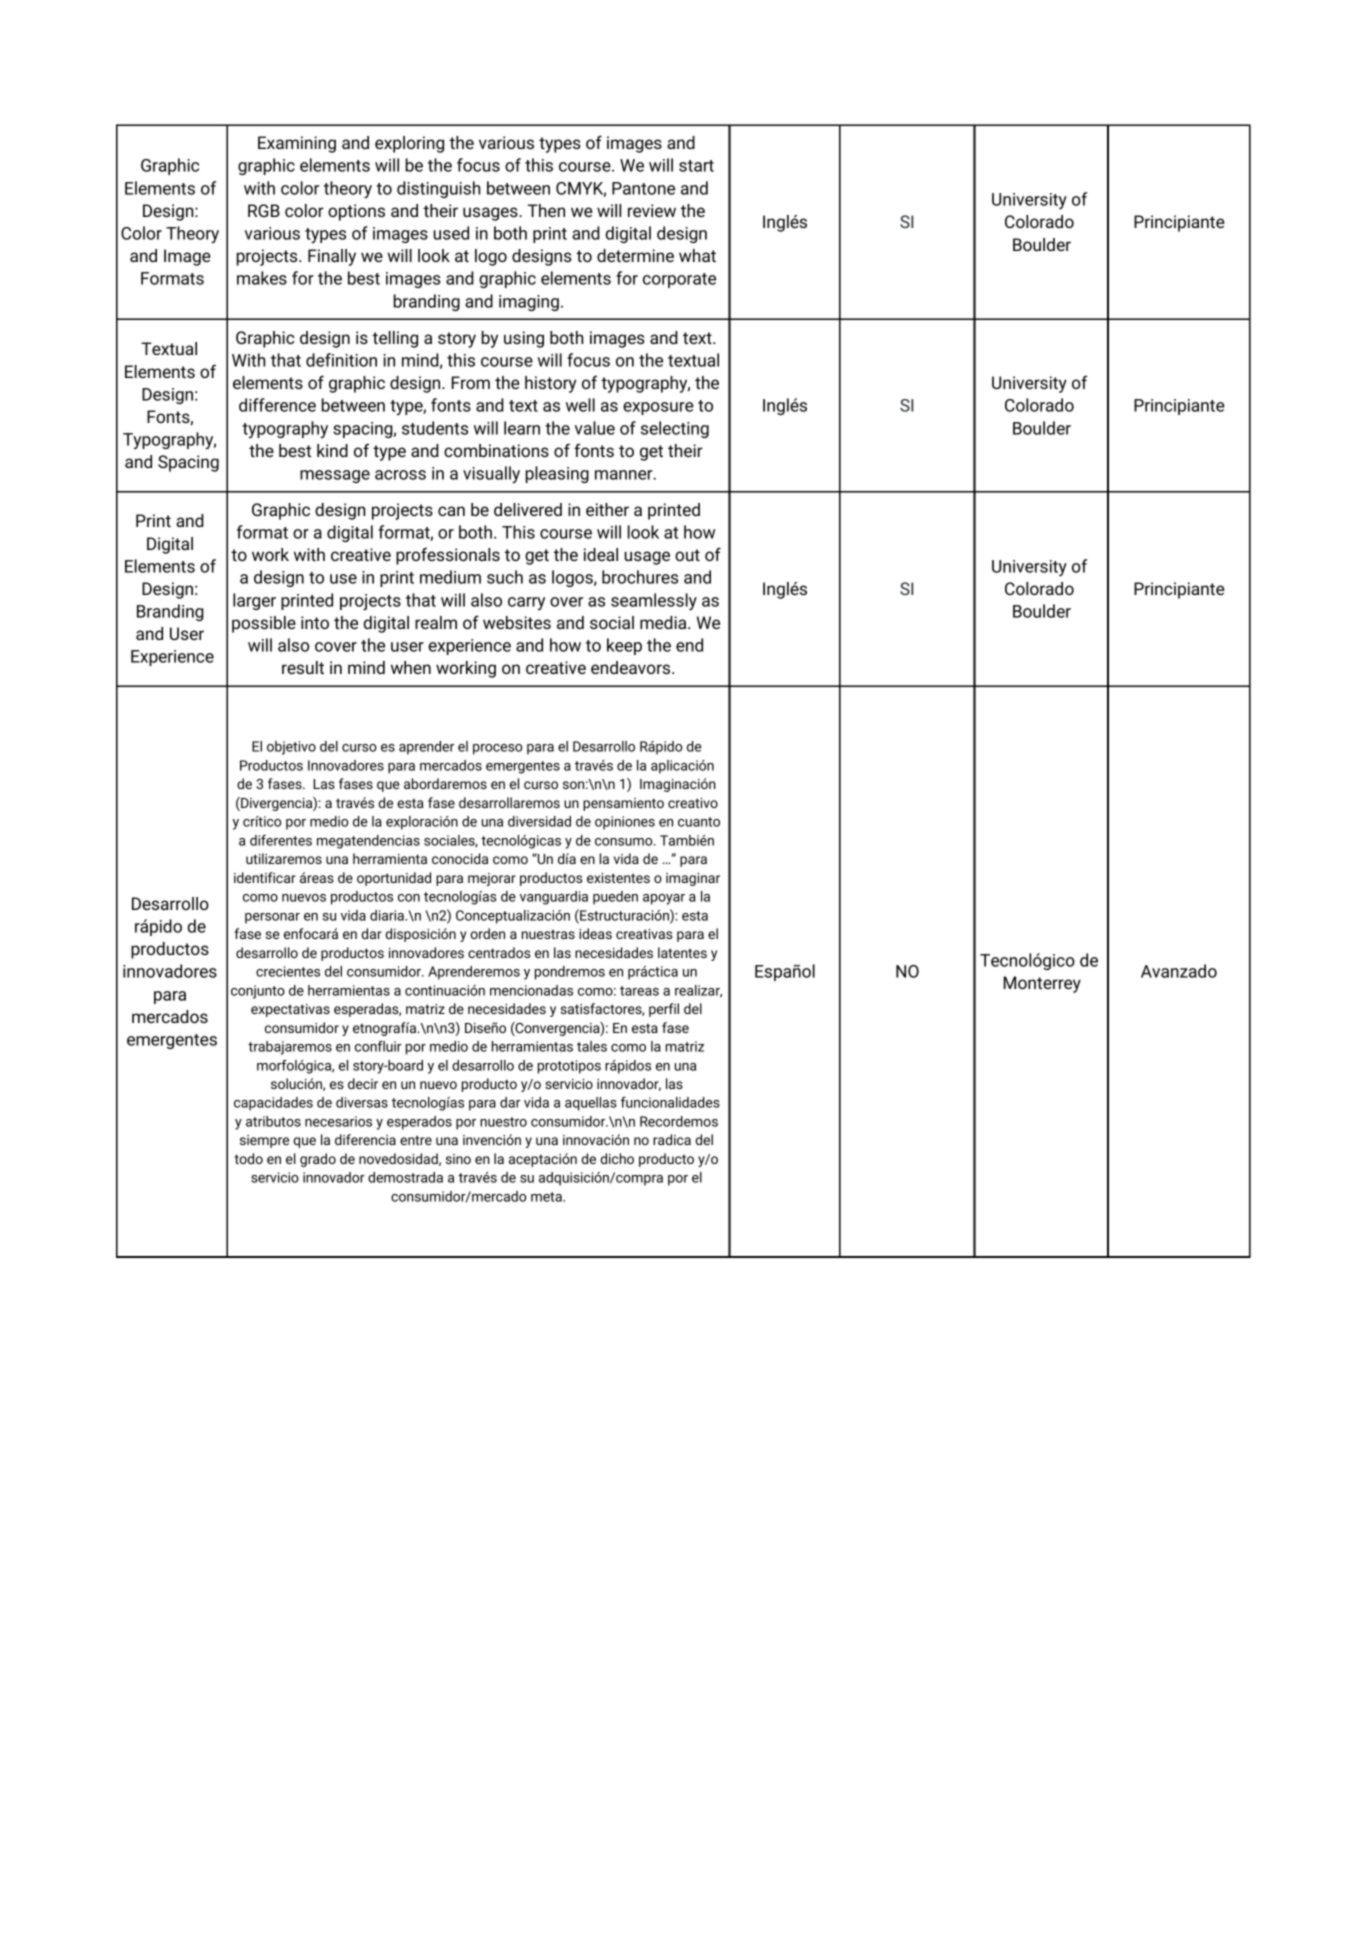 This image has height=1933, width=1367. What do you see at coordinates (281, 840) in the image?
I see `diferentes` at bounding box center [281, 840].
